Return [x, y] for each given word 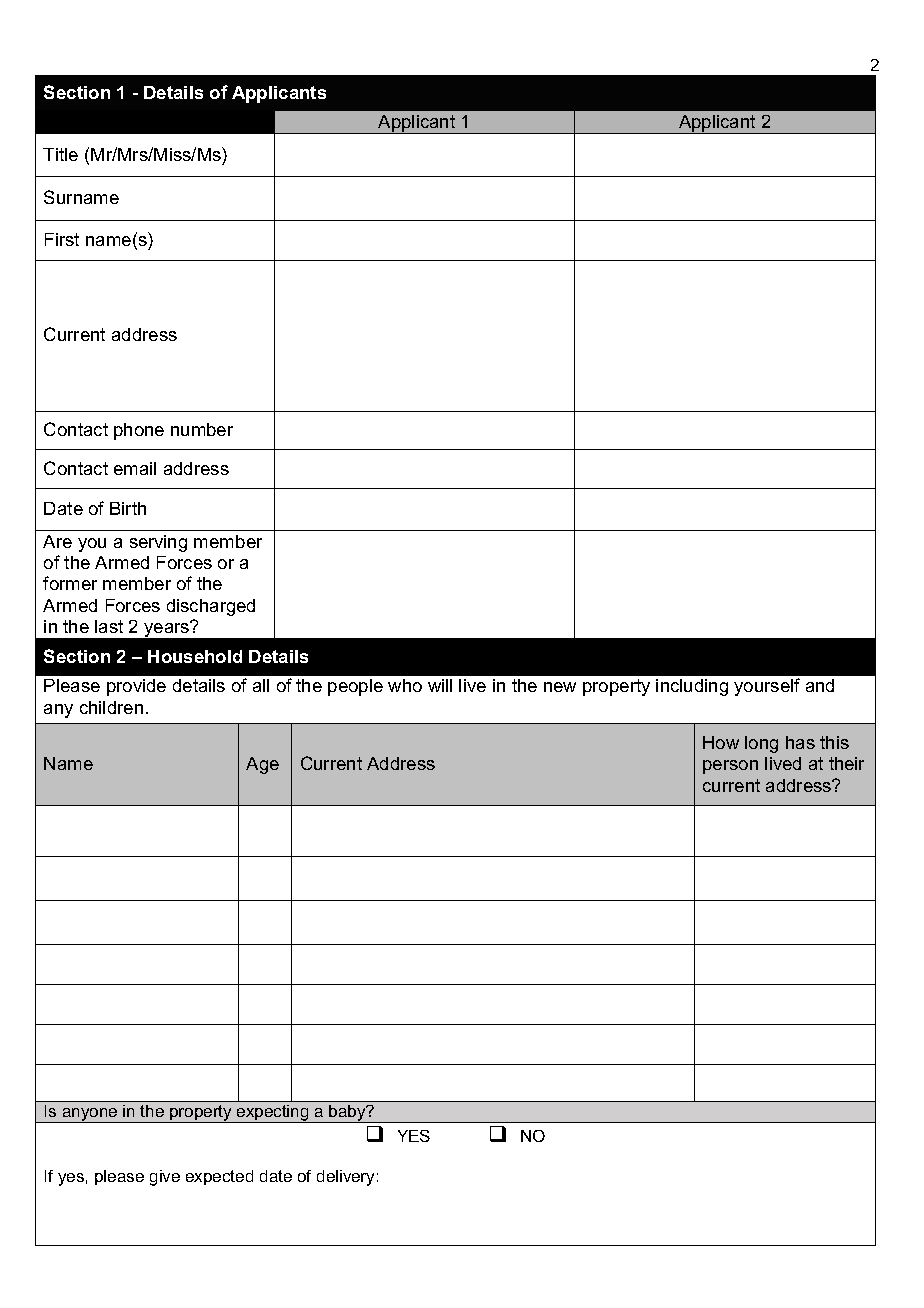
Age [262, 765]
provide [136, 687]
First [62, 239]
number [202, 429]
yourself [767, 687]
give [165, 1178]
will [440, 685]
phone [139, 431]
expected [219, 1177]
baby [348, 1114]
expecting [273, 1114]
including [692, 687]
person [730, 767]
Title [60, 154]
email [135, 468]
